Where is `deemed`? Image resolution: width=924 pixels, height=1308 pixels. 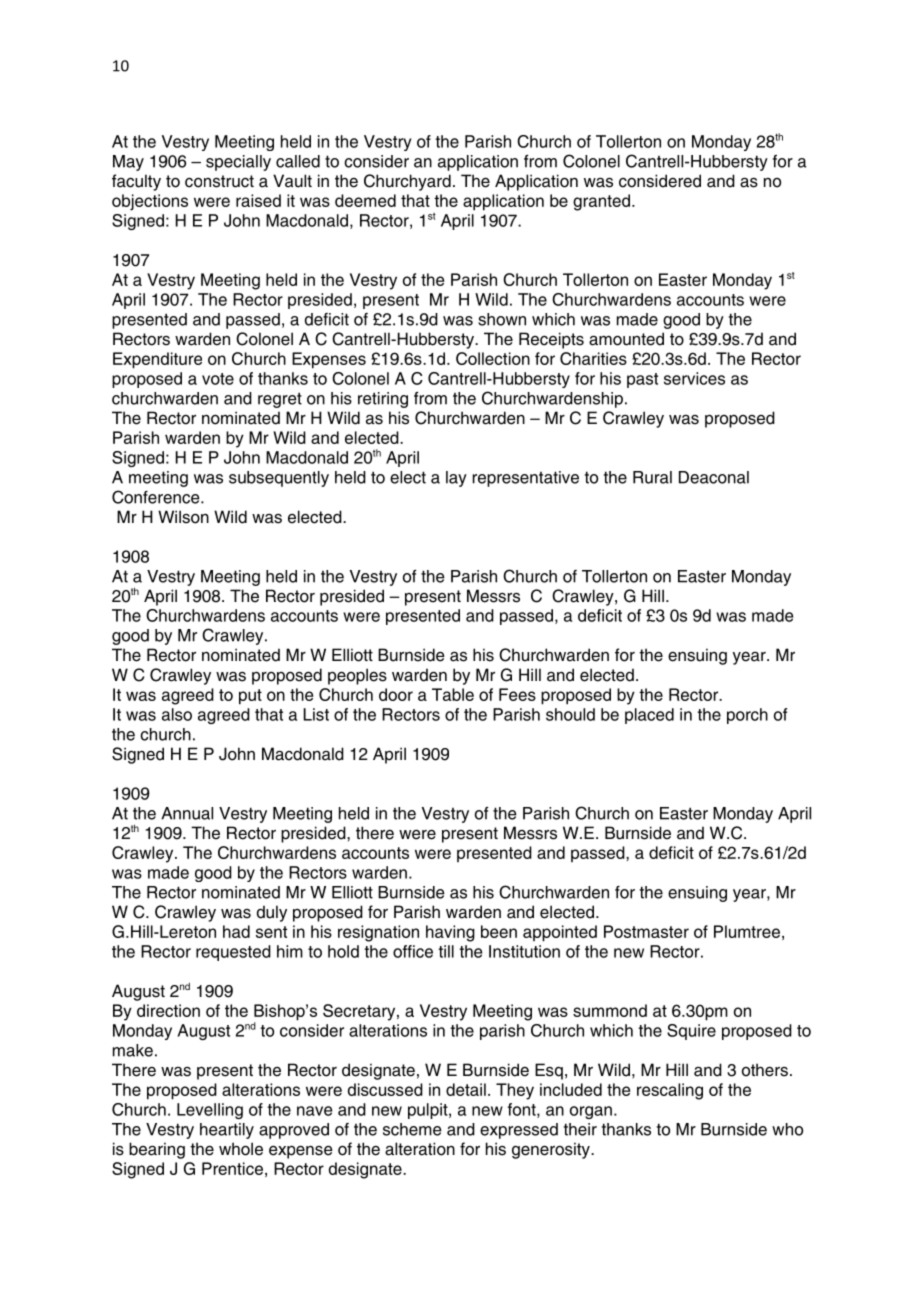 deemed is located at coordinates (365, 200).
